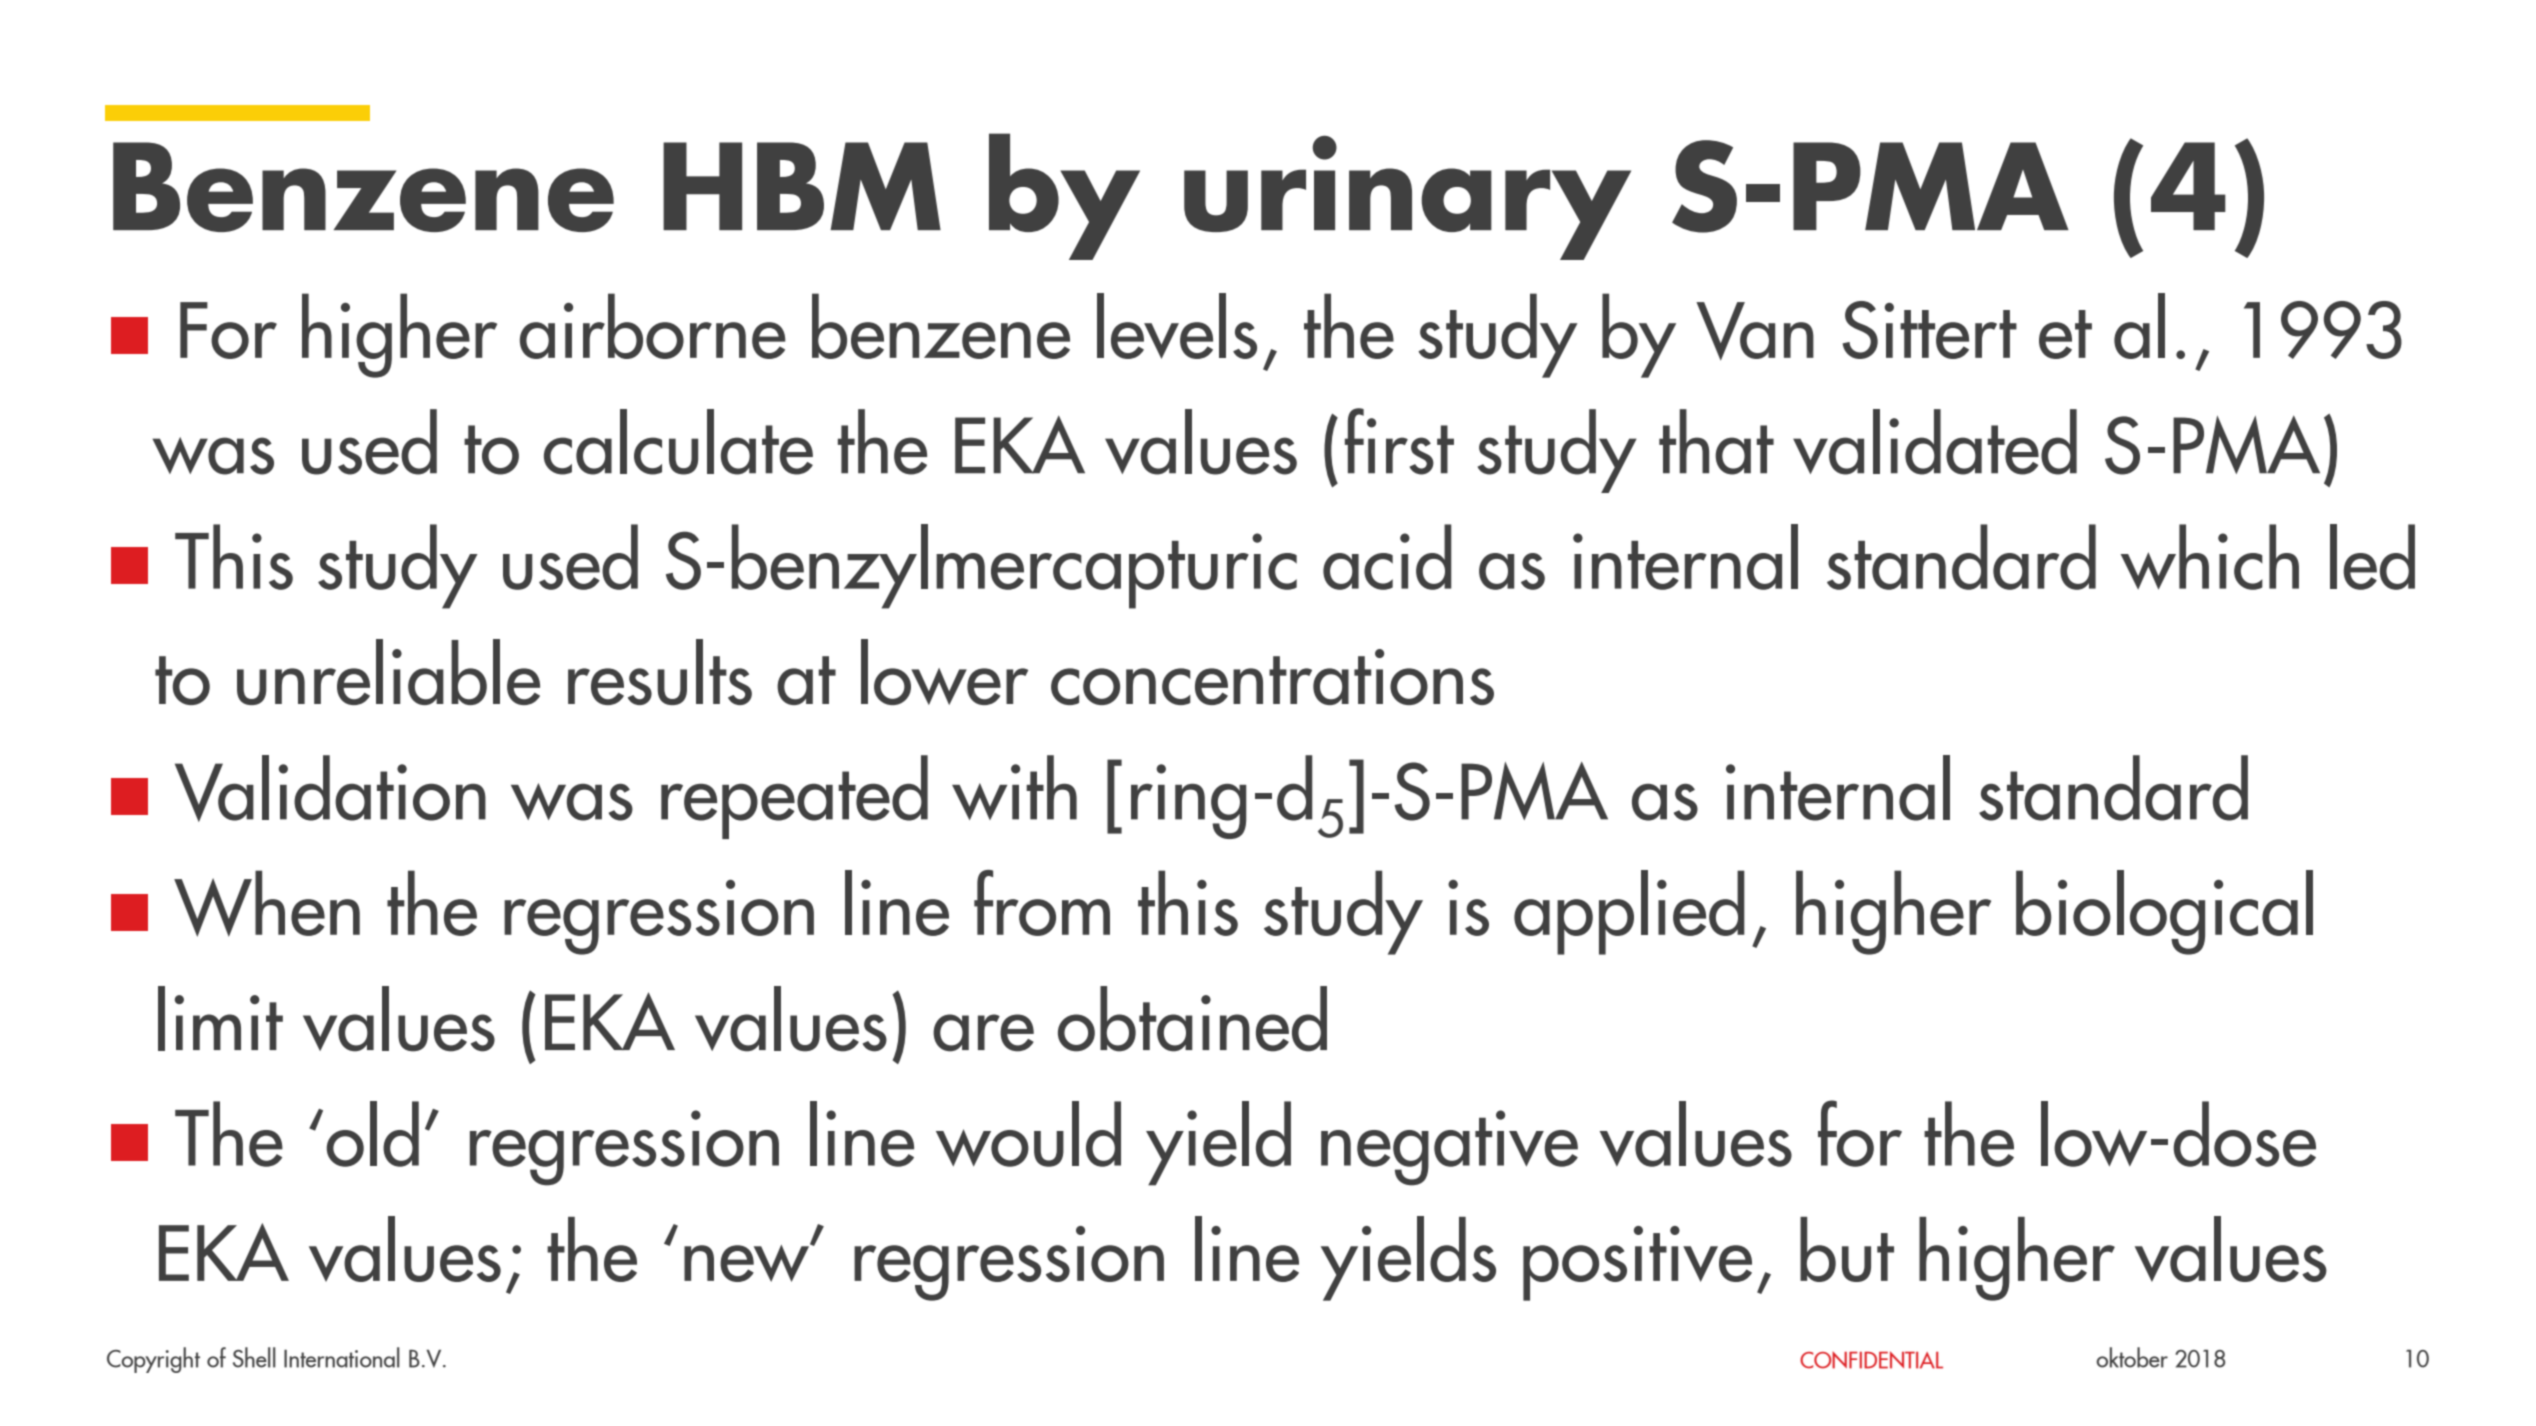 This document has height=1426, width=2536. I want to click on positive, so click(1637, 1263).
